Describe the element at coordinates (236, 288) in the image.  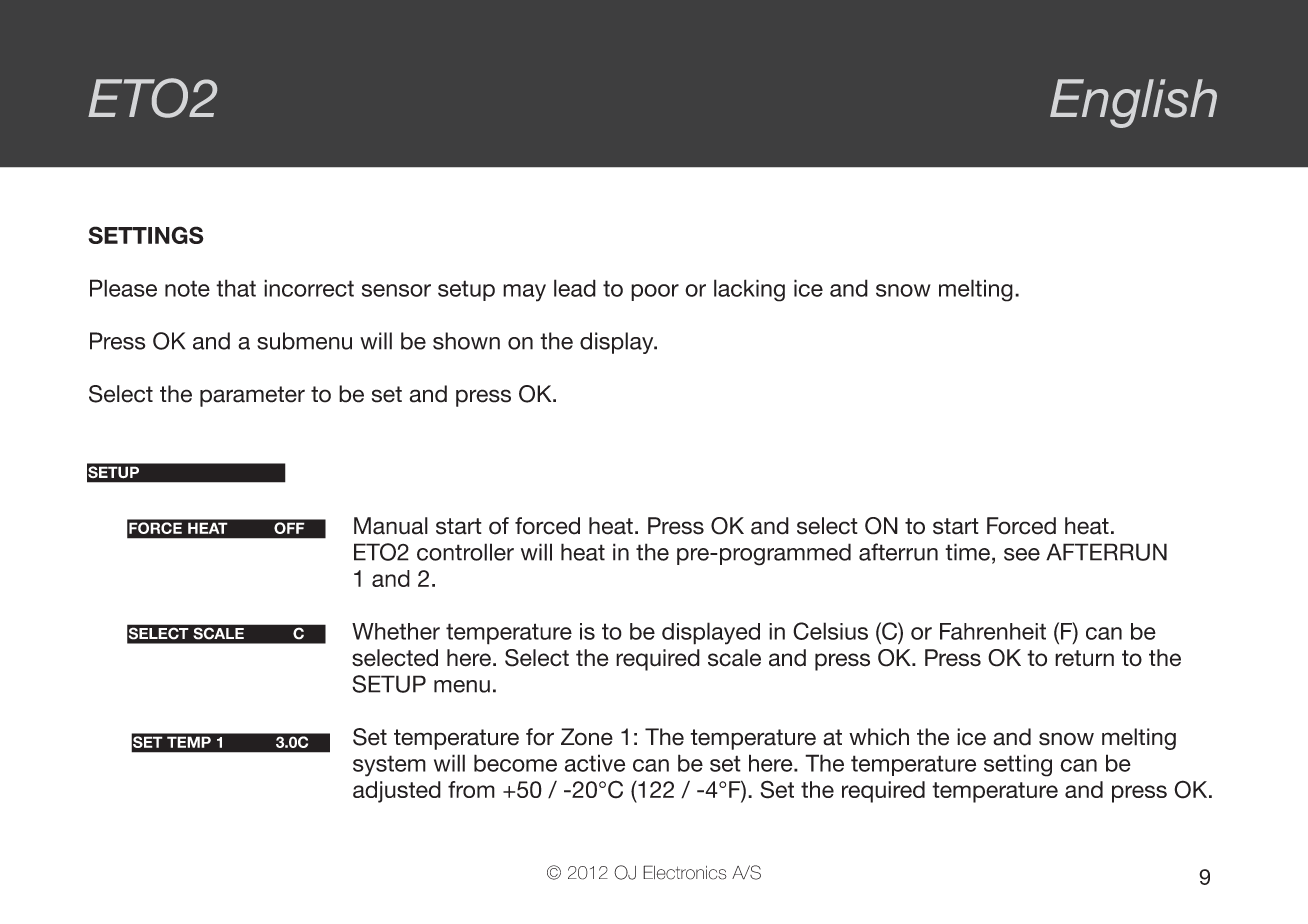
I see `that` at that location.
